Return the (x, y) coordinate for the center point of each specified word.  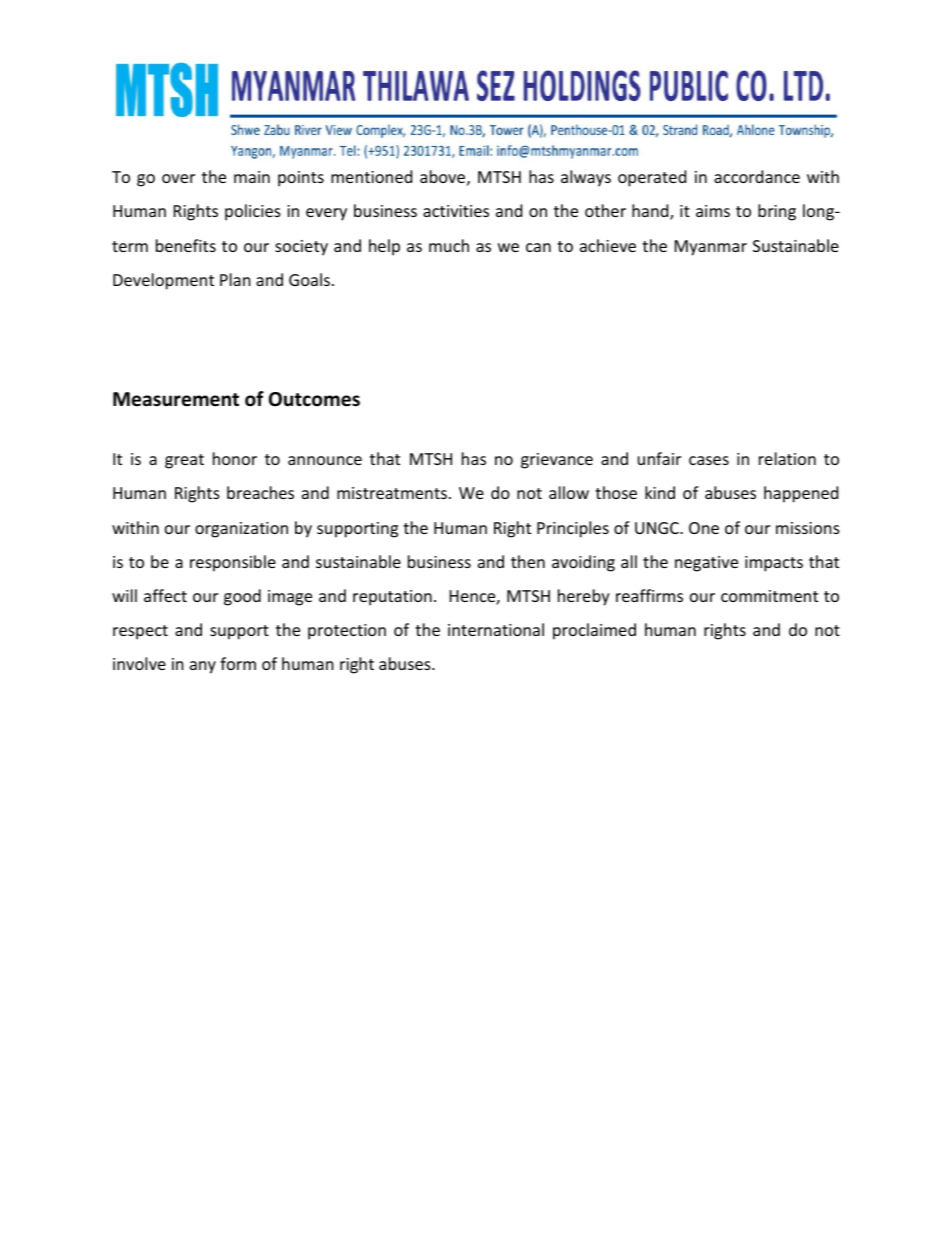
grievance (557, 461)
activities (456, 211)
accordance (757, 176)
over (178, 178)
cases (709, 460)
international (496, 629)
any (203, 667)
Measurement (176, 399)
